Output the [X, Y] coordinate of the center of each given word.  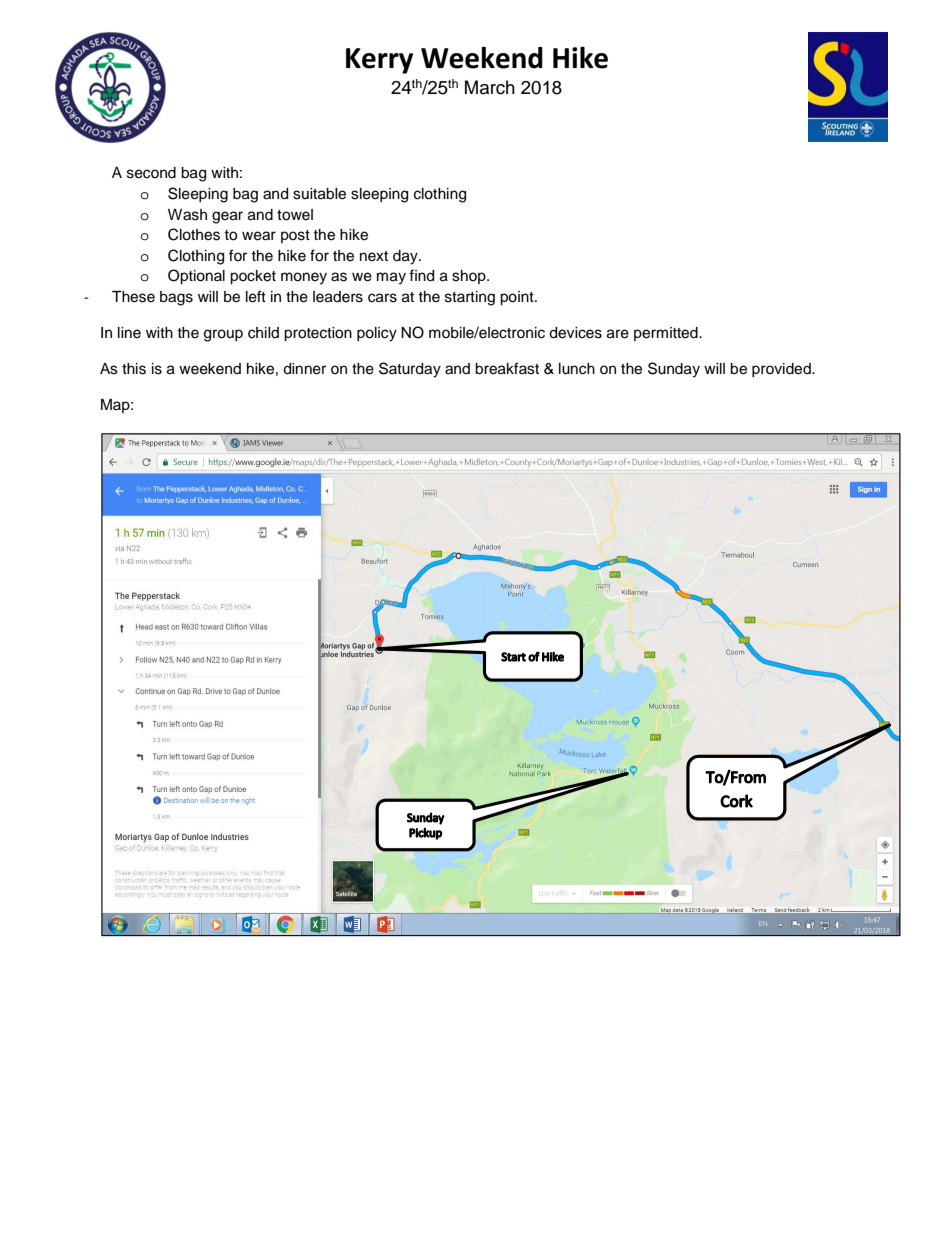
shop [470, 277]
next [374, 256]
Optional [196, 277]
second [151, 173]
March [490, 87]
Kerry [379, 61]
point [518, 298]
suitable [319, 194]
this [134, 369]
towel [295, 215]
